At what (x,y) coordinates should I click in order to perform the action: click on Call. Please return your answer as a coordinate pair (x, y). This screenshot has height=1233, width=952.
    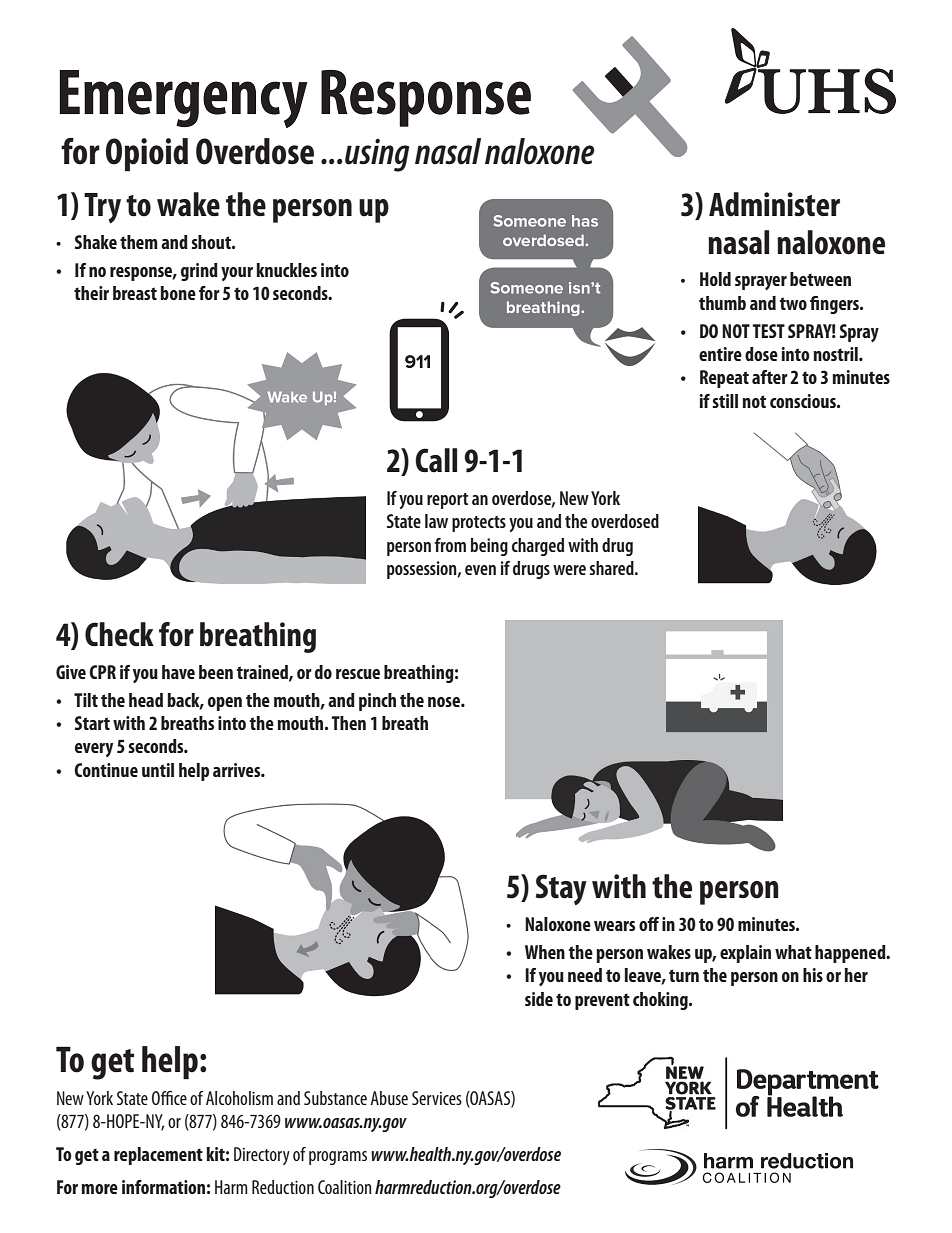
    Looking at the image, I should click on (436, 460).
